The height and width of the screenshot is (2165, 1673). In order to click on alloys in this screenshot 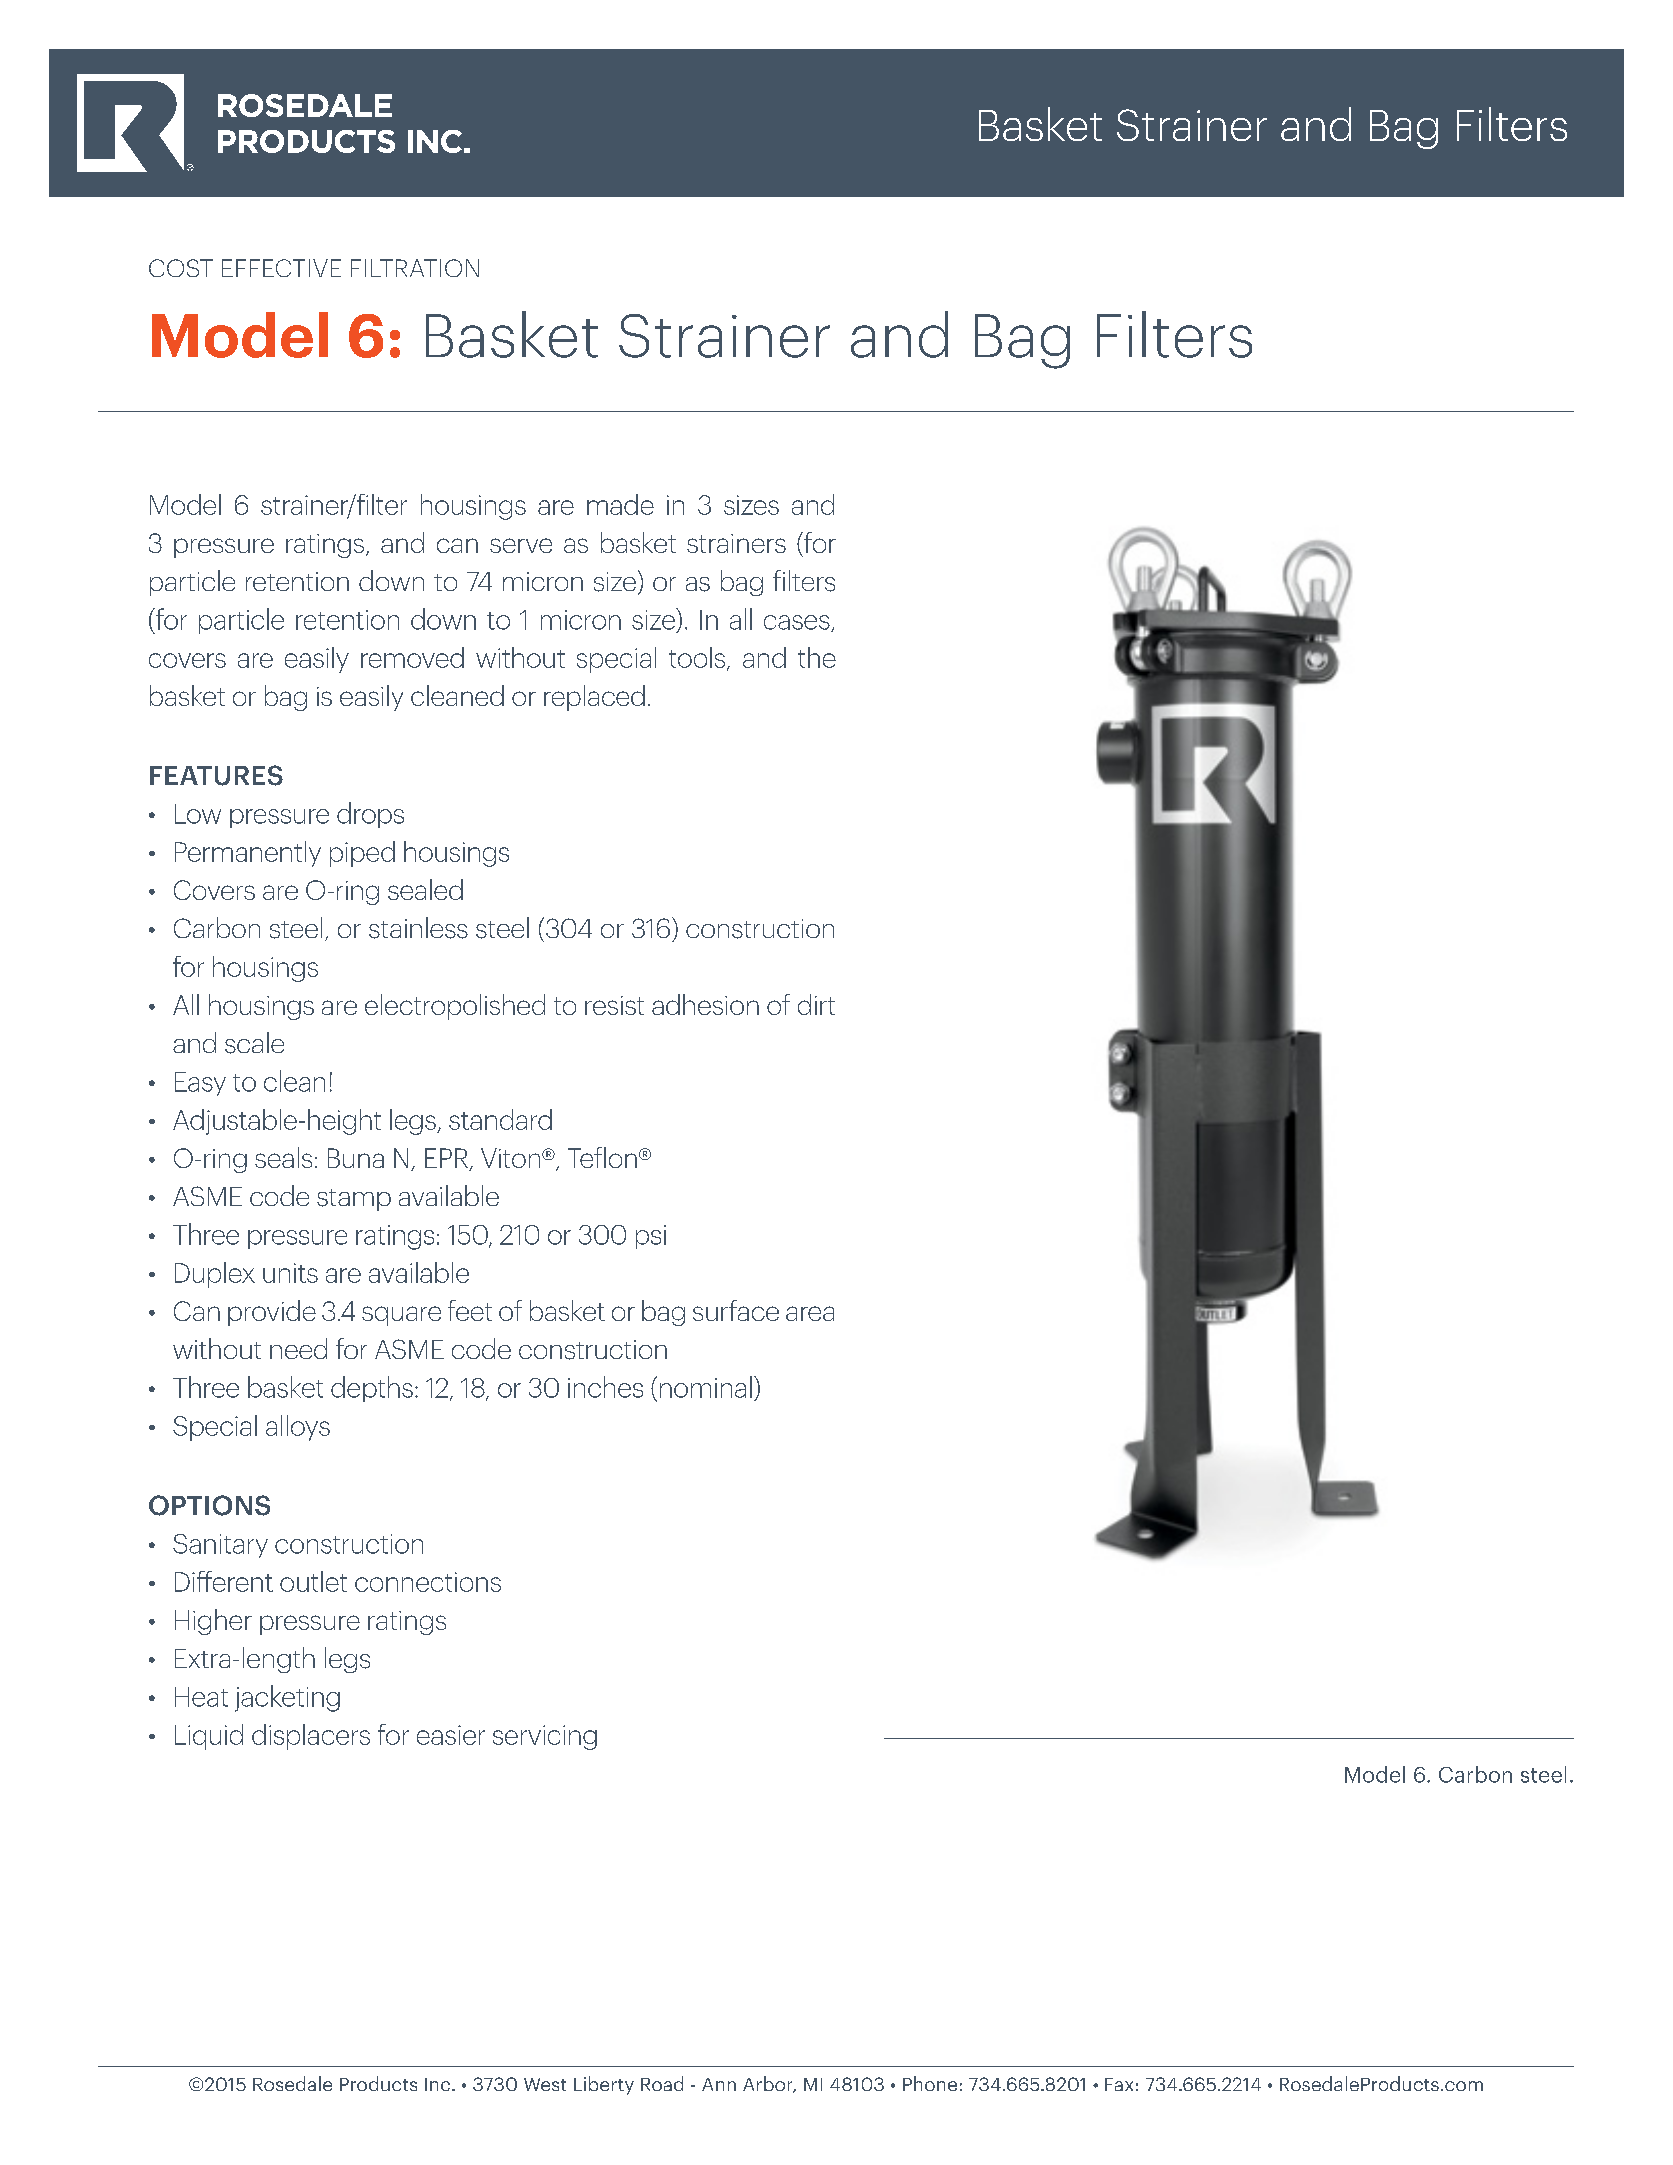, I will do `click(298, 1428)`.
